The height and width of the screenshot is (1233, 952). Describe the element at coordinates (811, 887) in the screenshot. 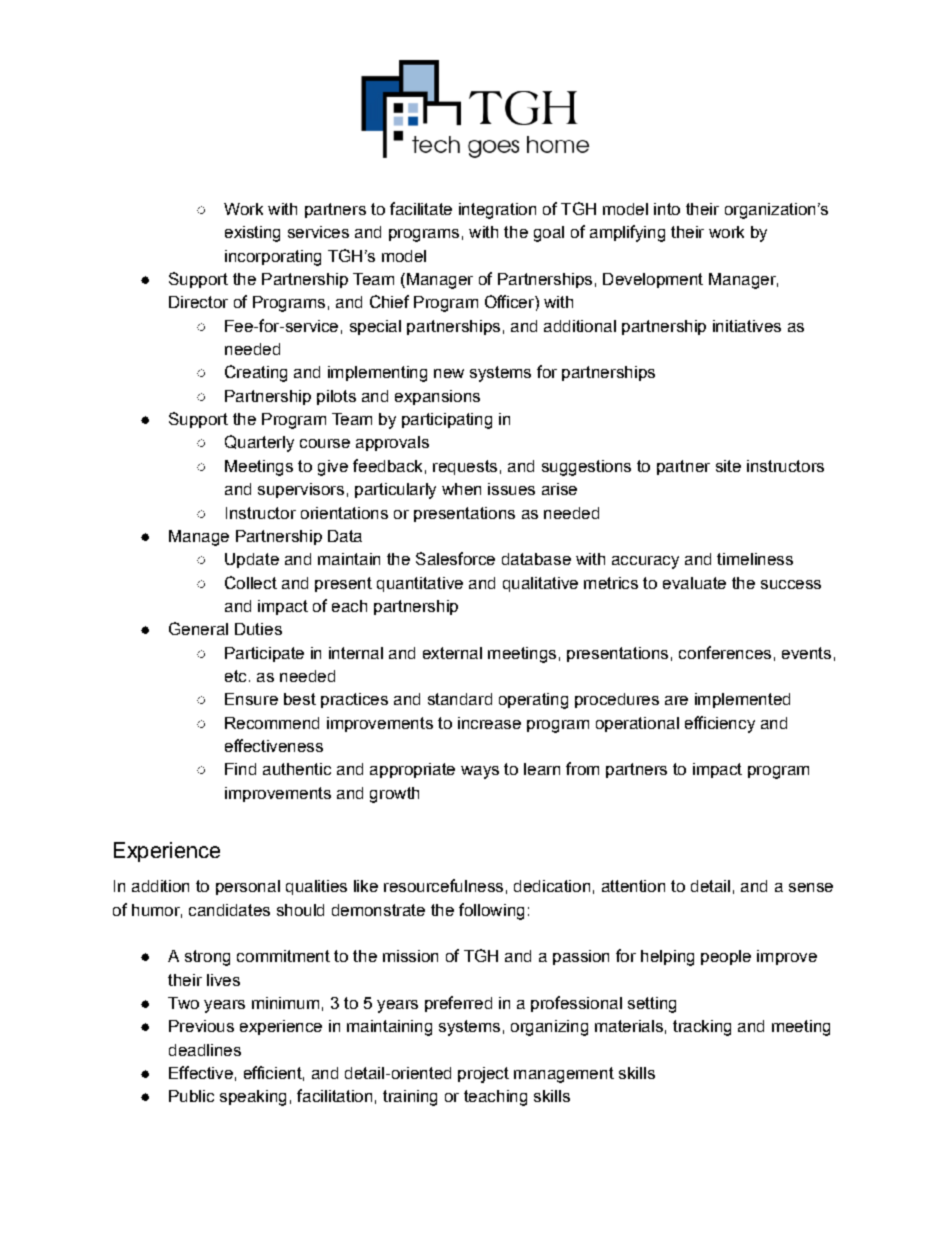

I see `sense` at that location.
